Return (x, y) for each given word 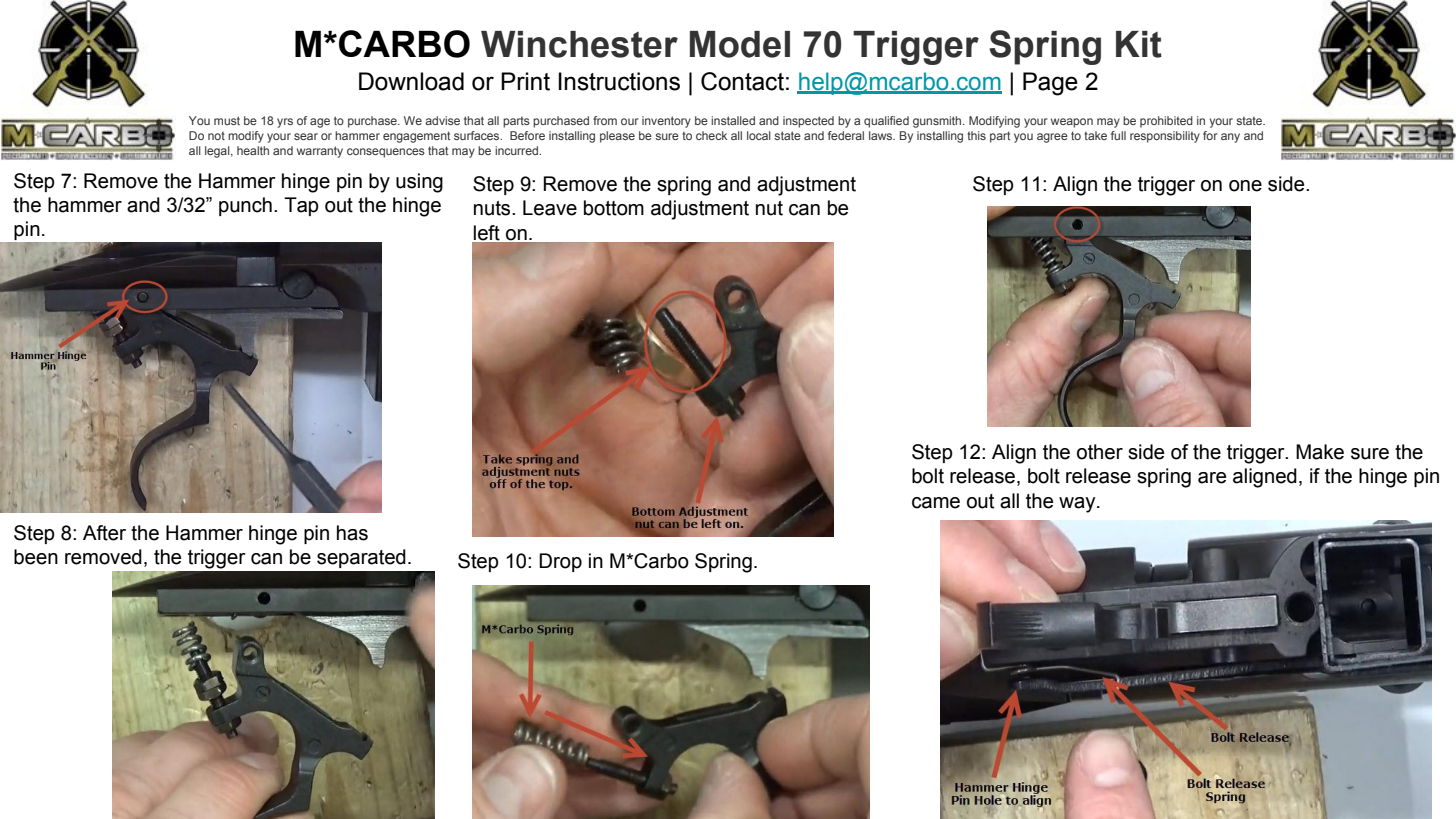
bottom (614, 208)
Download (411, 81)
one (1245, 186)
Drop (560, 562)
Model (740, 44)
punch (245, 206)
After (104, 533)
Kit (1139, 44)
